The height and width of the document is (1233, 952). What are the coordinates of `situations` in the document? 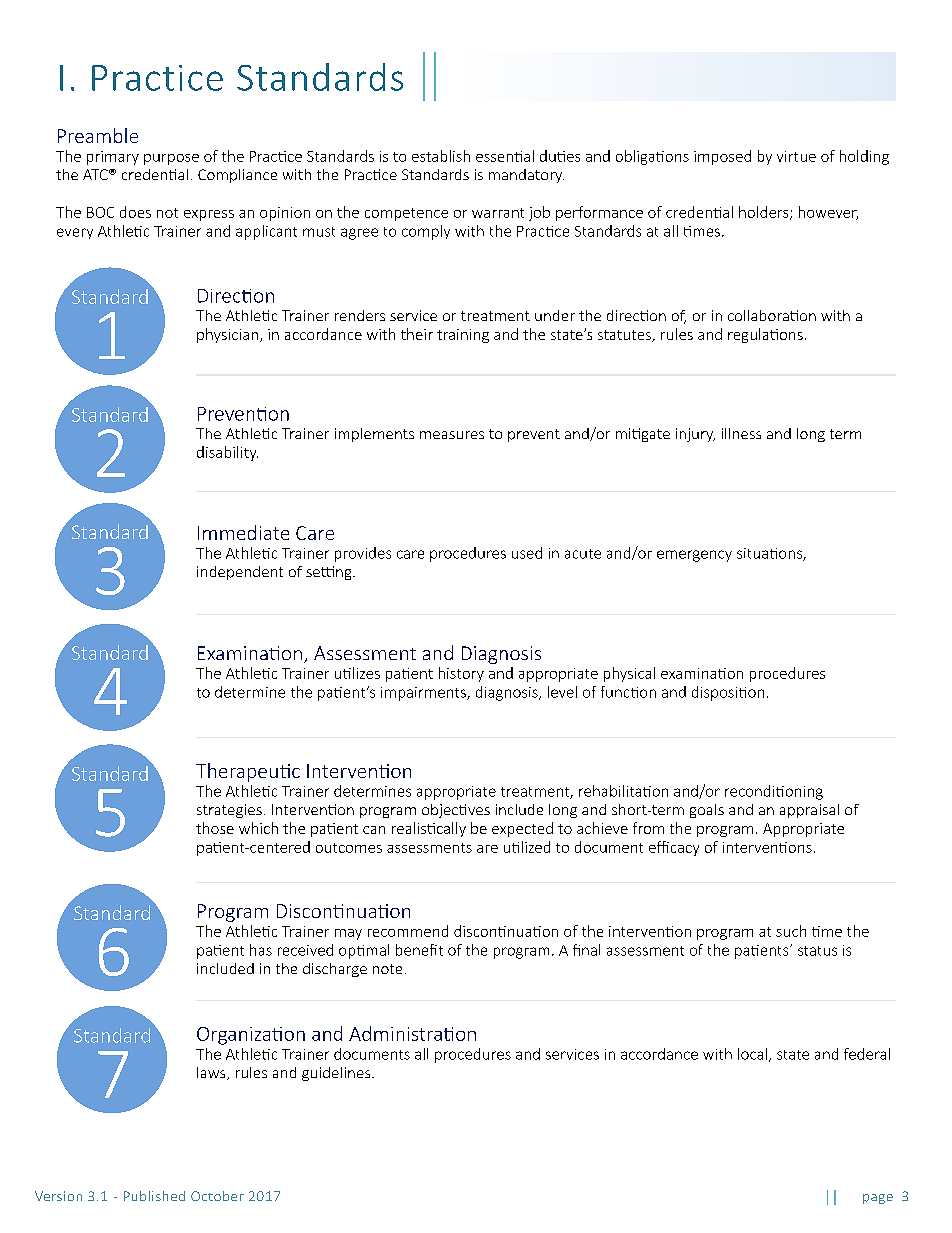 It's located at (770, 554).
